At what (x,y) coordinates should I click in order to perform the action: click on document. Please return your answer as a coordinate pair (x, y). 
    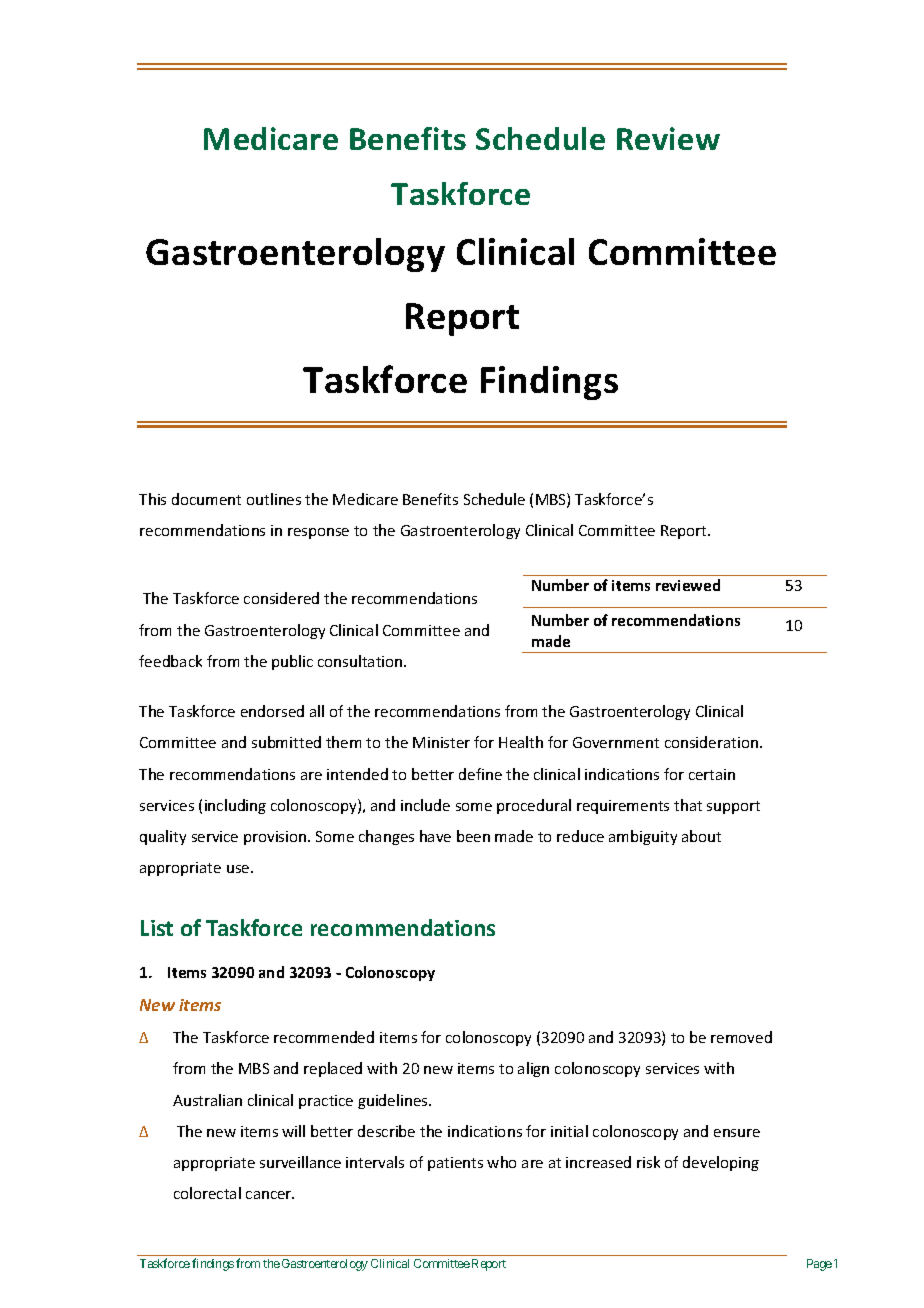
    Looking at the image, I should click on (206, 499).
